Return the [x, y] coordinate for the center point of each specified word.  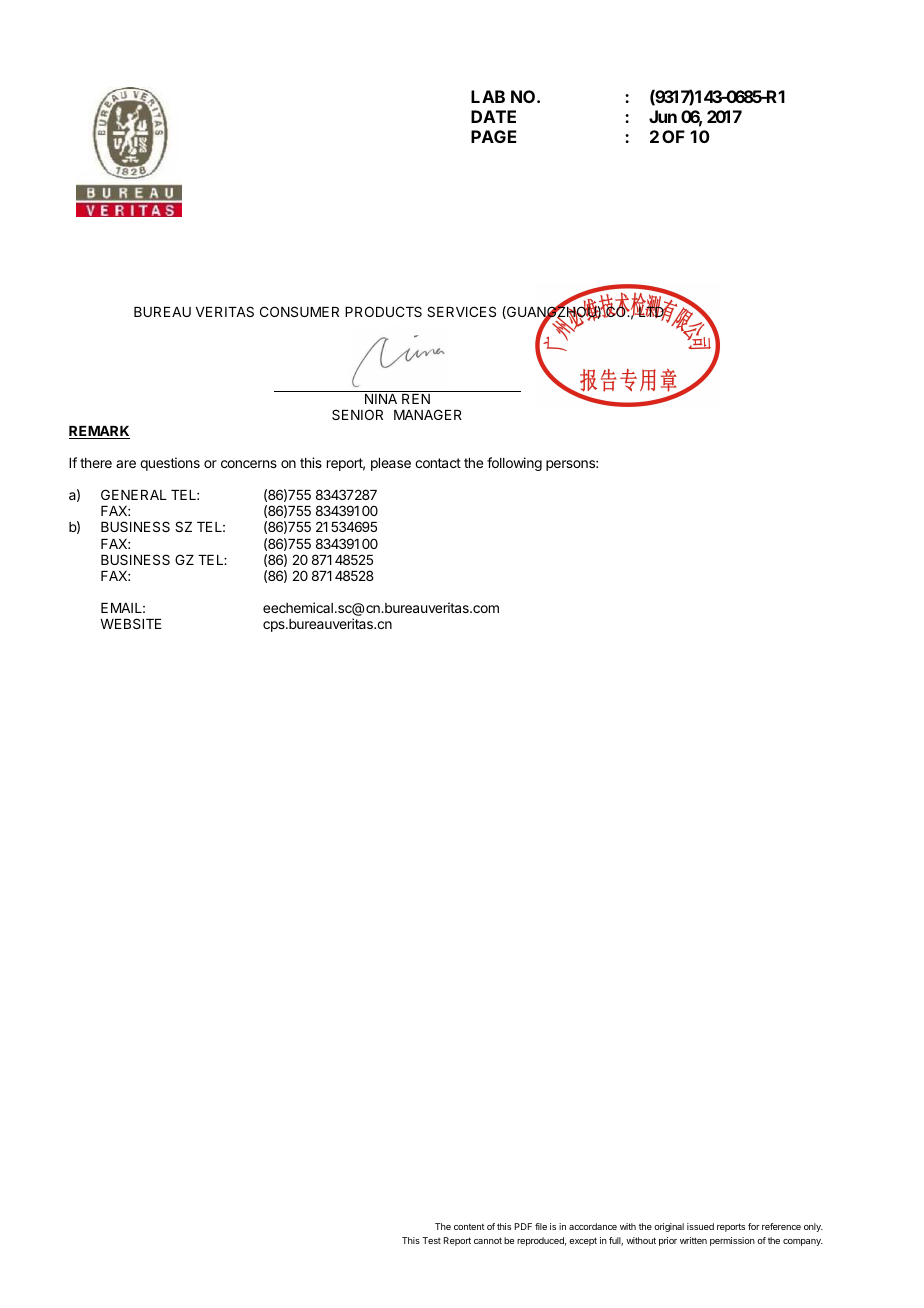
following [514, 464]
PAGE [494, 136]
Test [431, 1240]
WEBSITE [131, 623]
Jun [663, 116]
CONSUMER [299, 311]
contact [438, 463]
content [469, 1227]
